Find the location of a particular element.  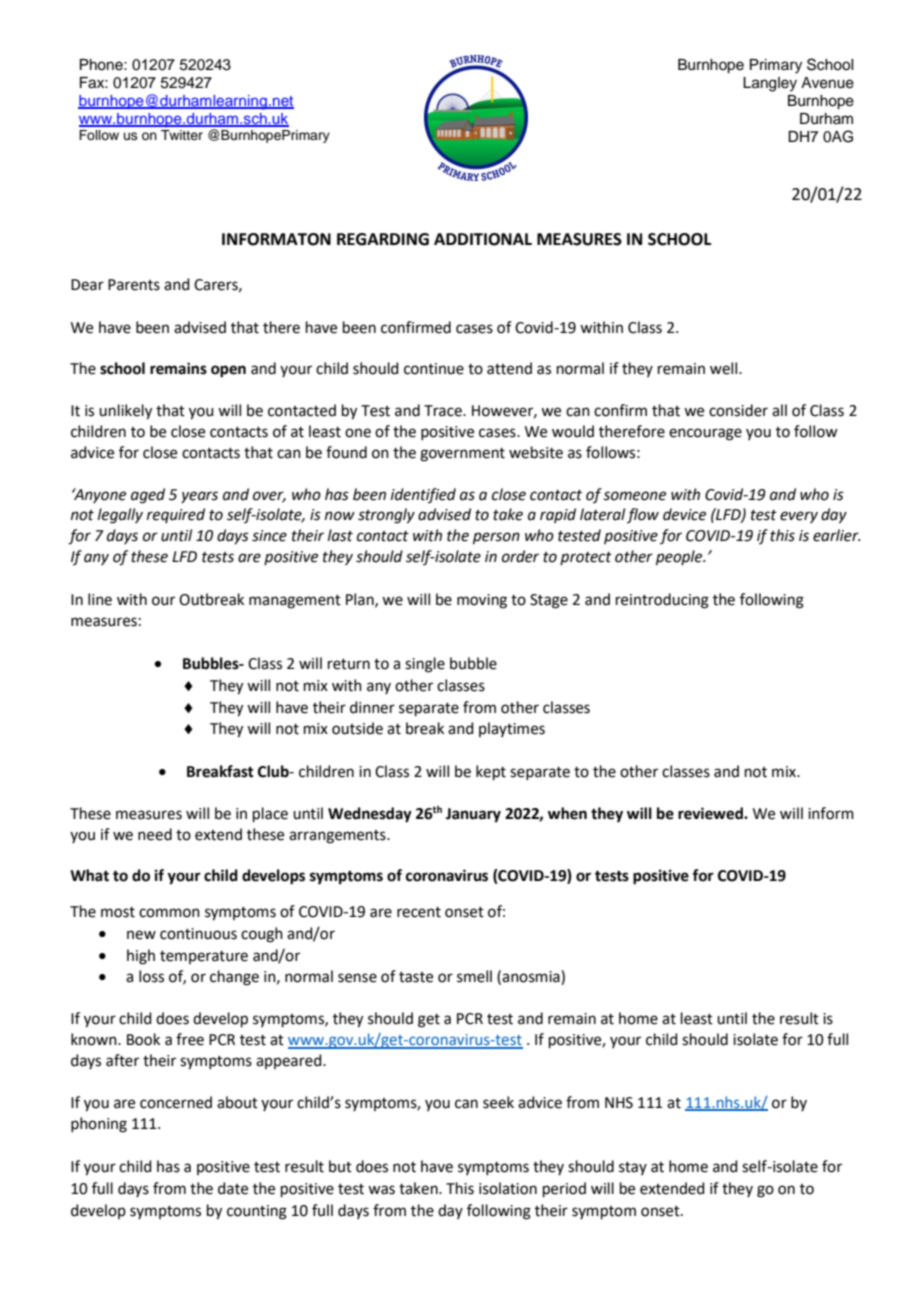

date is located at coordinates (233, 1188).
